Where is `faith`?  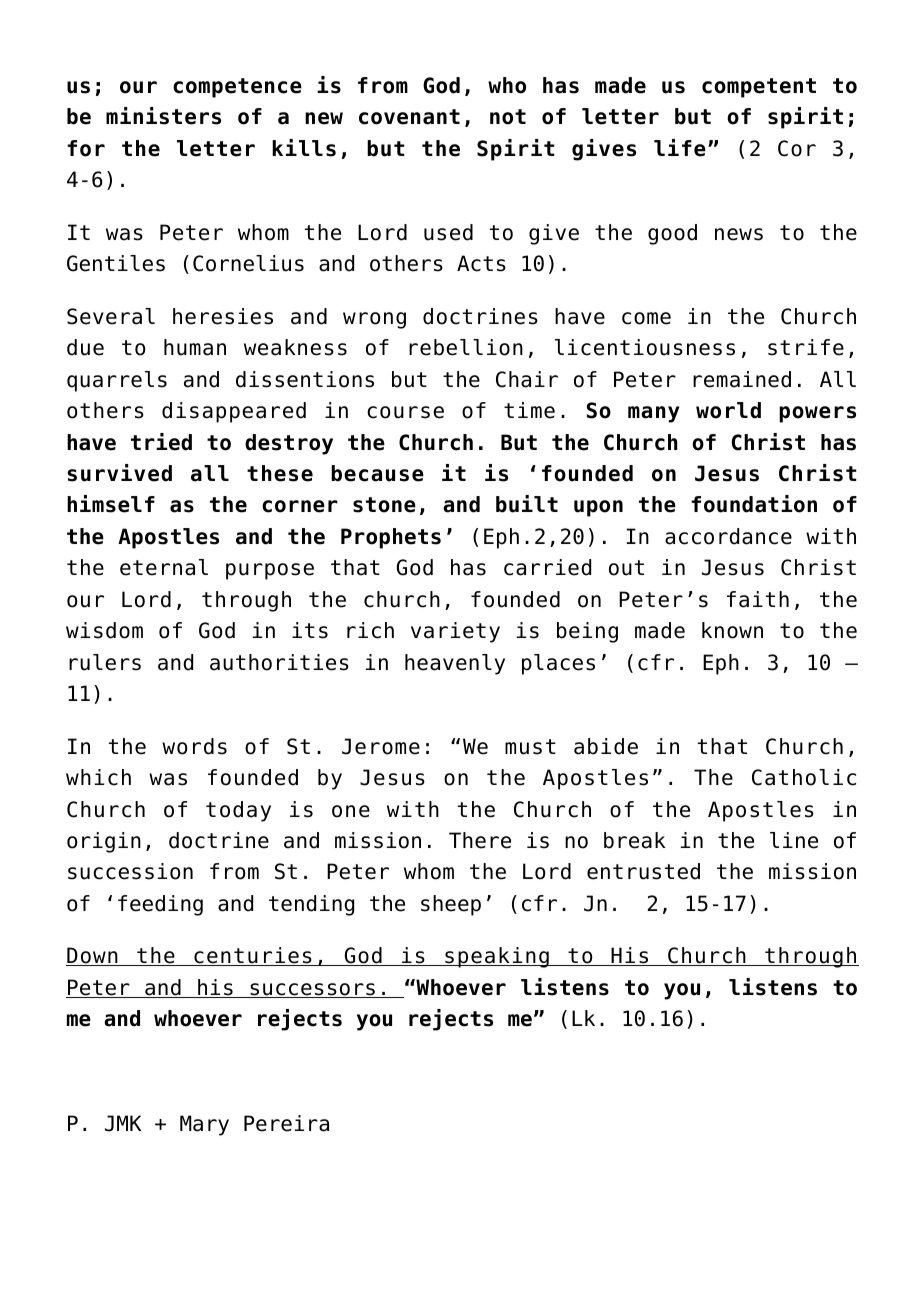
faith is located at coordinates (758, 599).
